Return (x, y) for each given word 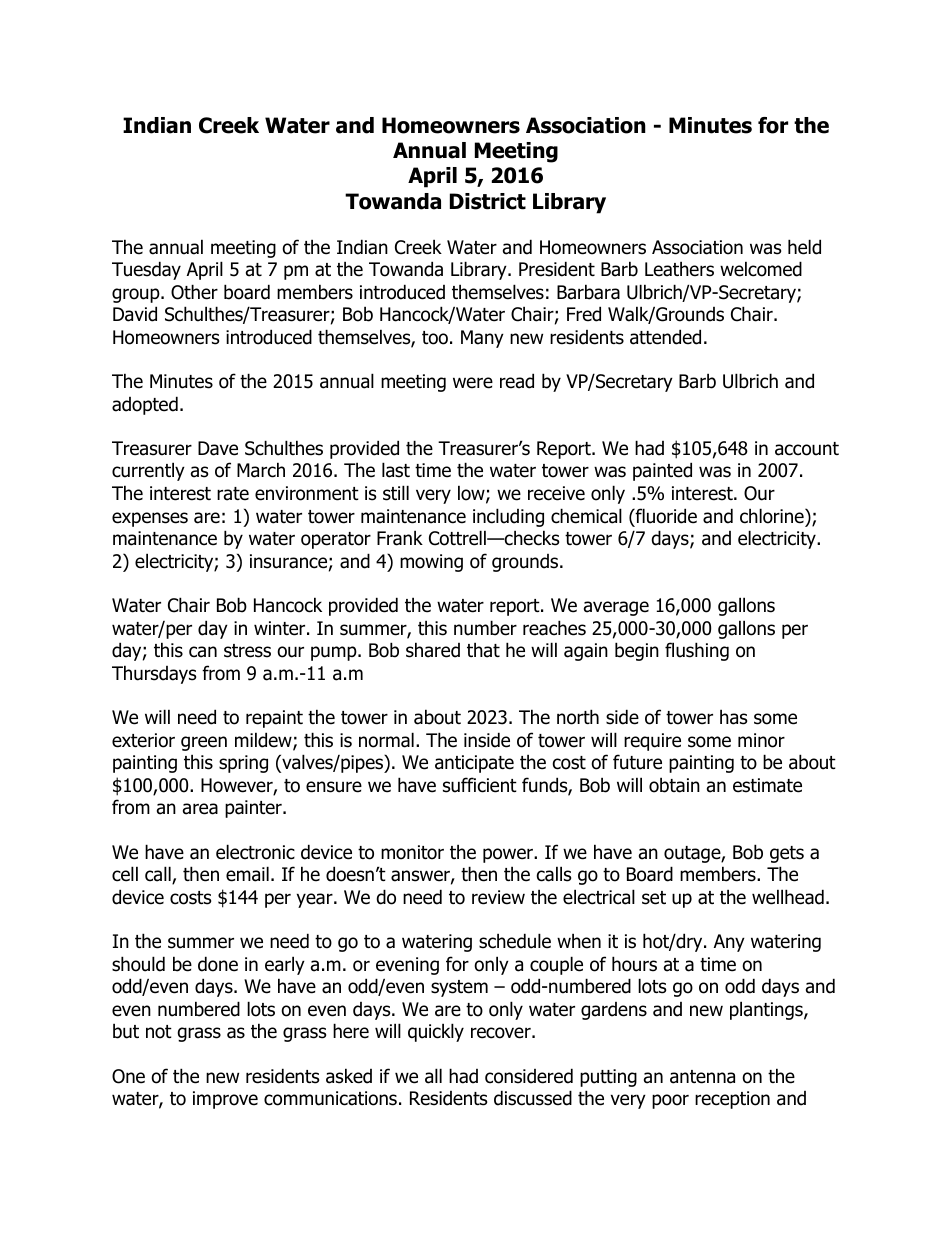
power (509, 855)
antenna (702, 1077)
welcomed (761, 269)
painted (662, 471)
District (488, 201)
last (396, 470)
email (247, 874)
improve (225, 1100)
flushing (697, 651)
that (483, 650)
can (203, 652)
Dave (218, 448)
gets (787, 854)
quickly (436, 1032)
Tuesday (146, 270)
